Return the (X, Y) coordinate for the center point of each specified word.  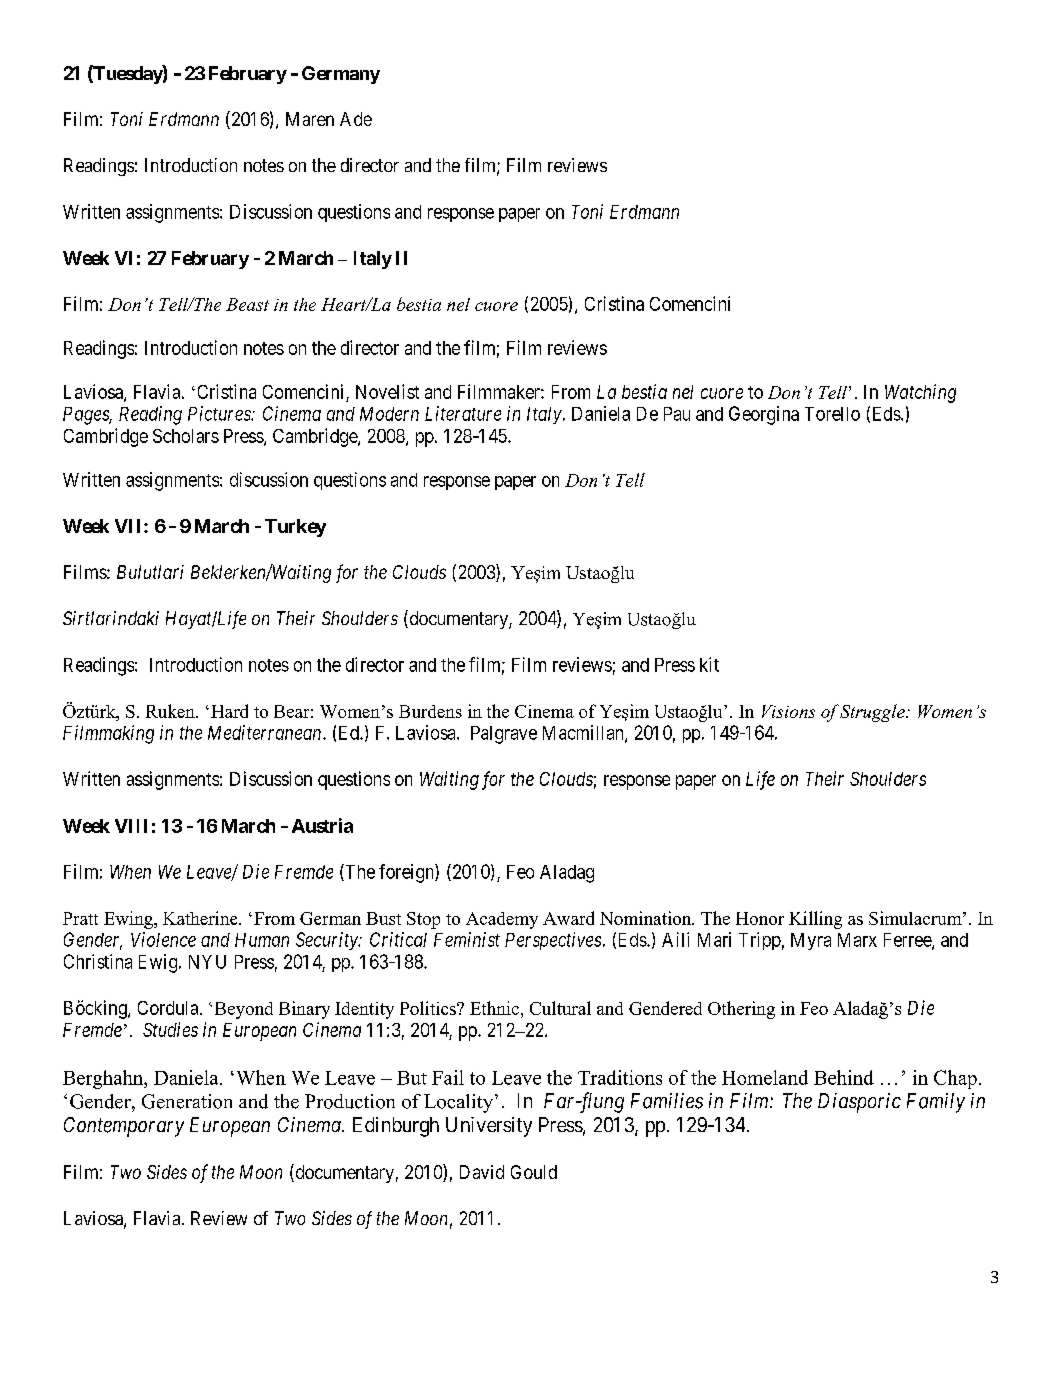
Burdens (430, 711)
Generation (187, 1101)
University (489, 1127)
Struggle (873, 713)
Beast (247, 304)
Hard (229, 711)
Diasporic (859, 1103)
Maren (310, 119)
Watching (920, 393)
